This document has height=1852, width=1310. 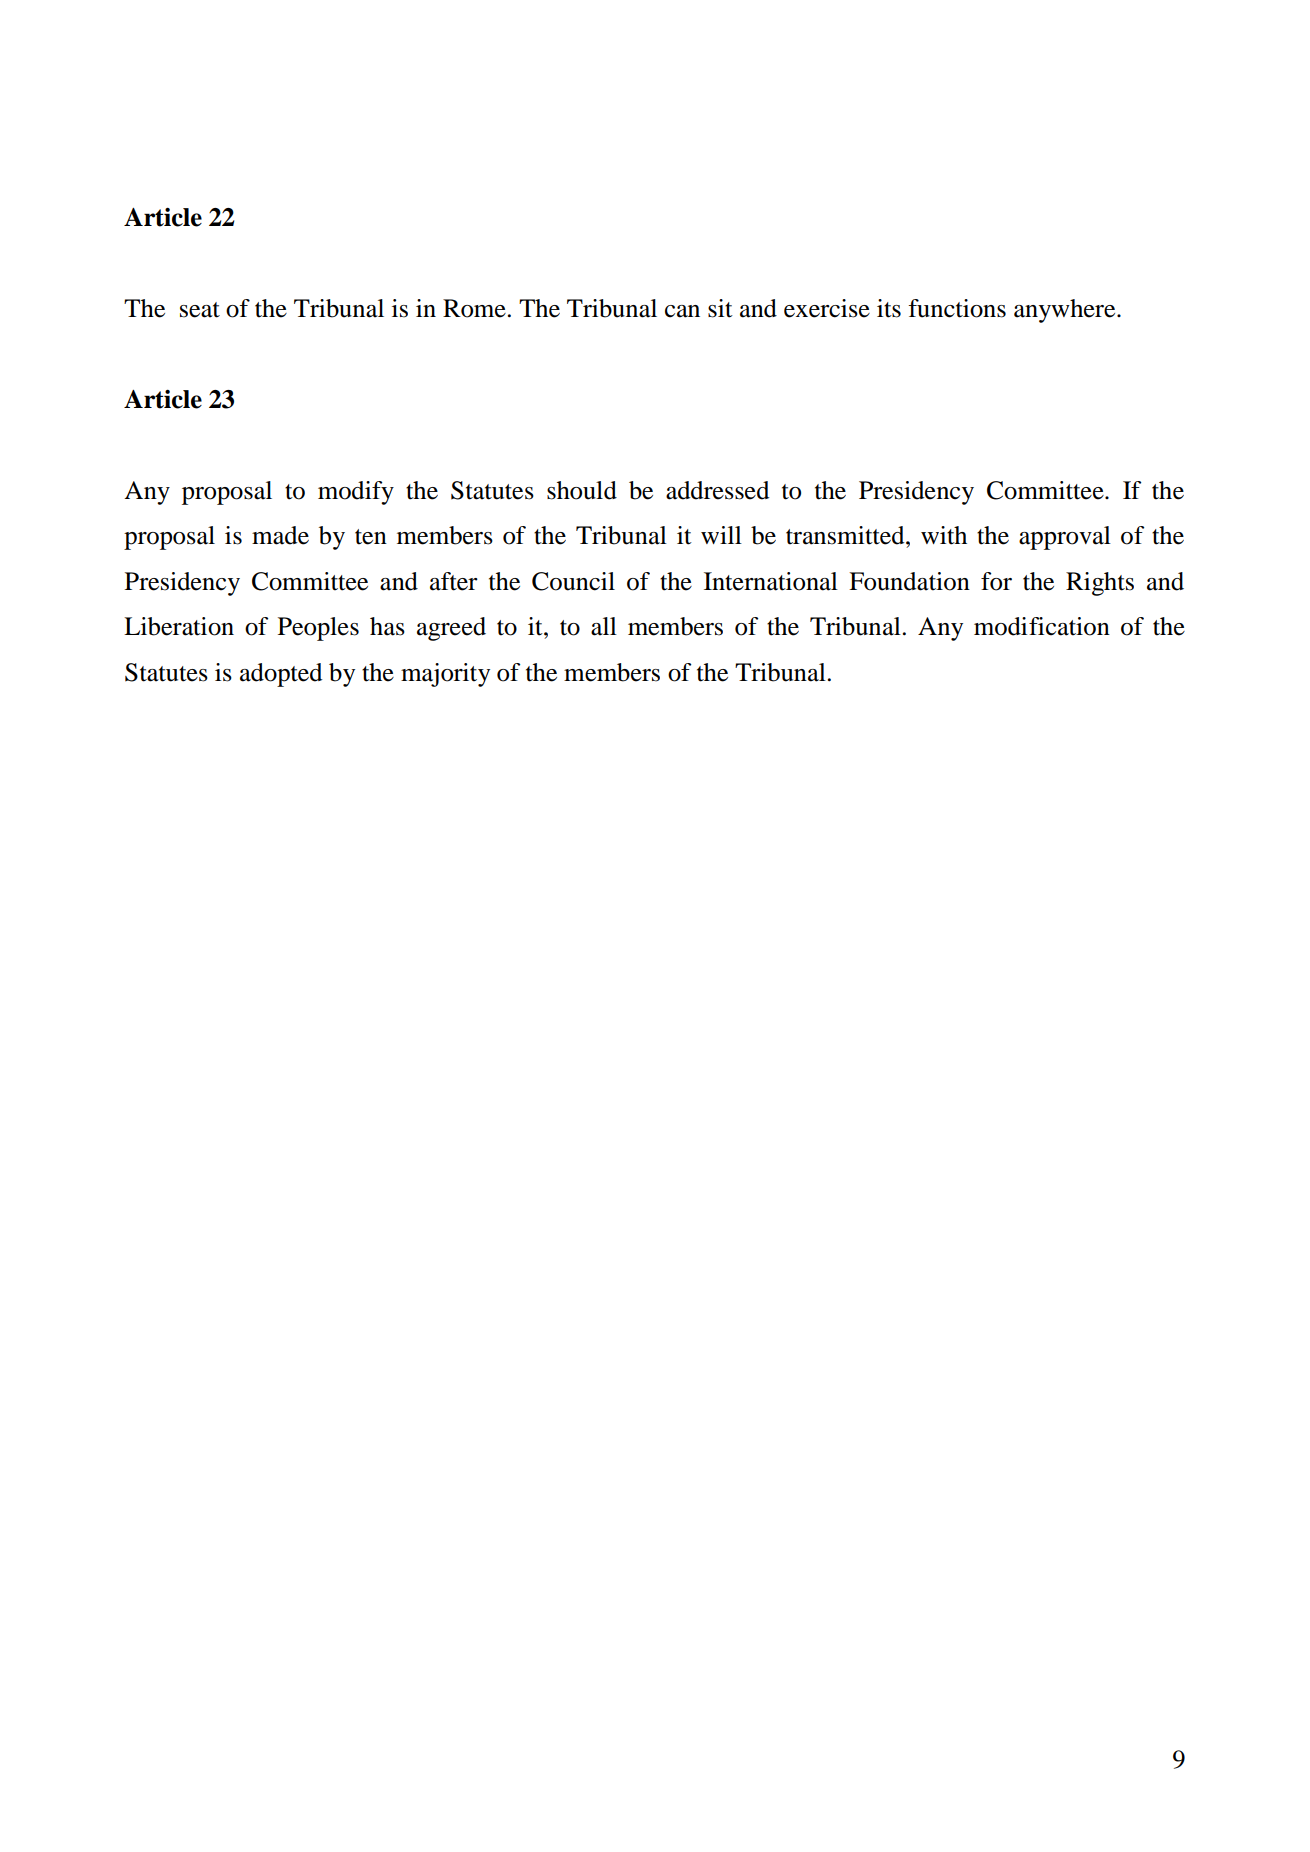 What do you see at coordinates (944, 535) in the document?
I see `with` at bounding box center [944, 535].
